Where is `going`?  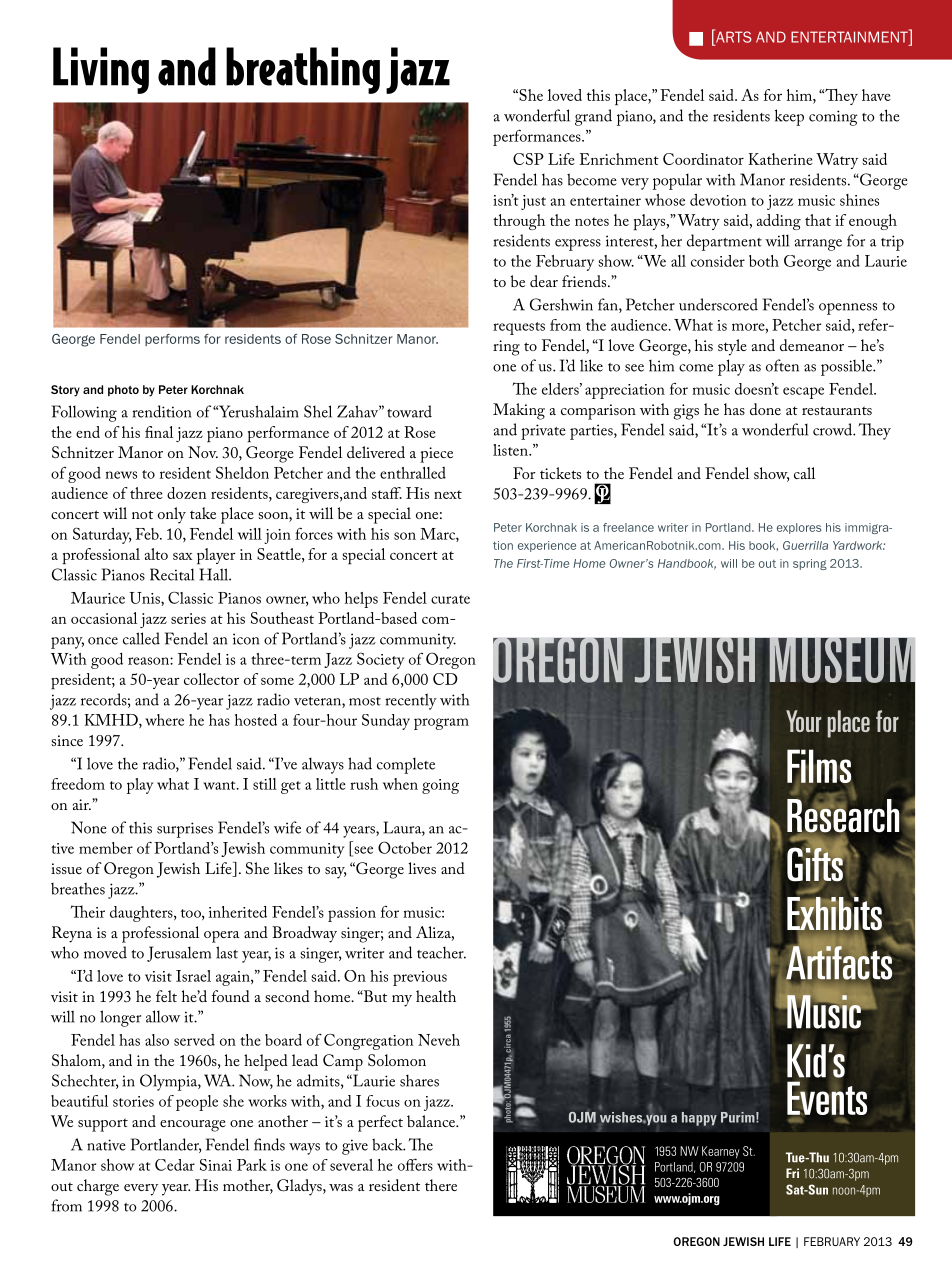 going is located at coordinates (440, 786).
